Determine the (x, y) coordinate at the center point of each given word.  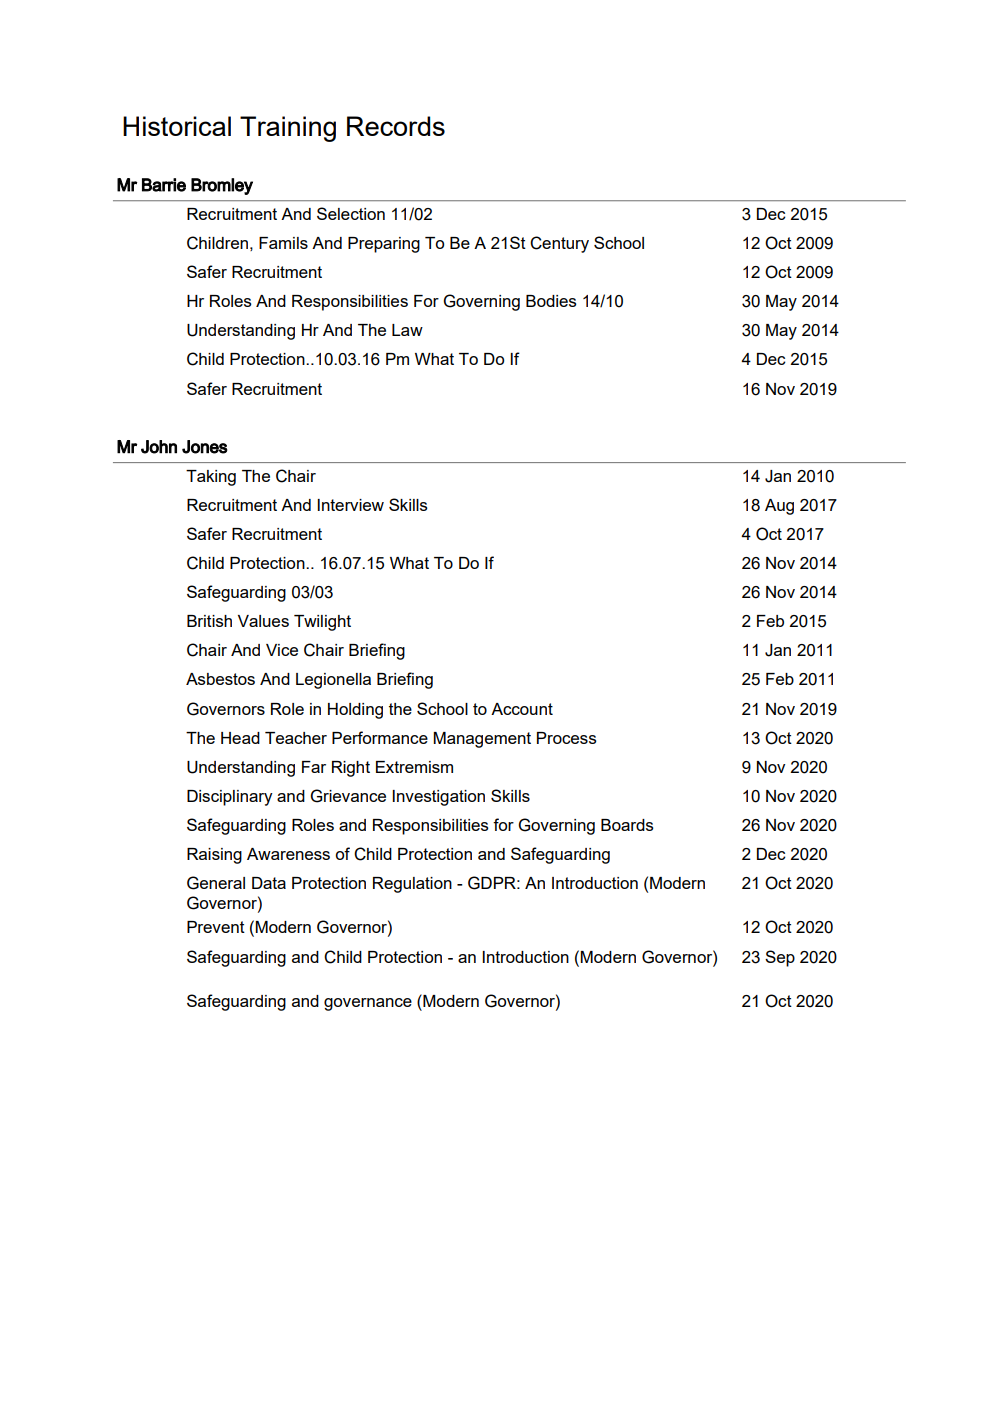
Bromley (222, 186)
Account (522, 709)
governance (368, 1004)
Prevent (216, 927)
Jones (205, 447)
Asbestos (220, 679)
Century (559, 244)
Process (567, 738)
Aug (779, 507)
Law (407, 330)
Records (396, 126)
